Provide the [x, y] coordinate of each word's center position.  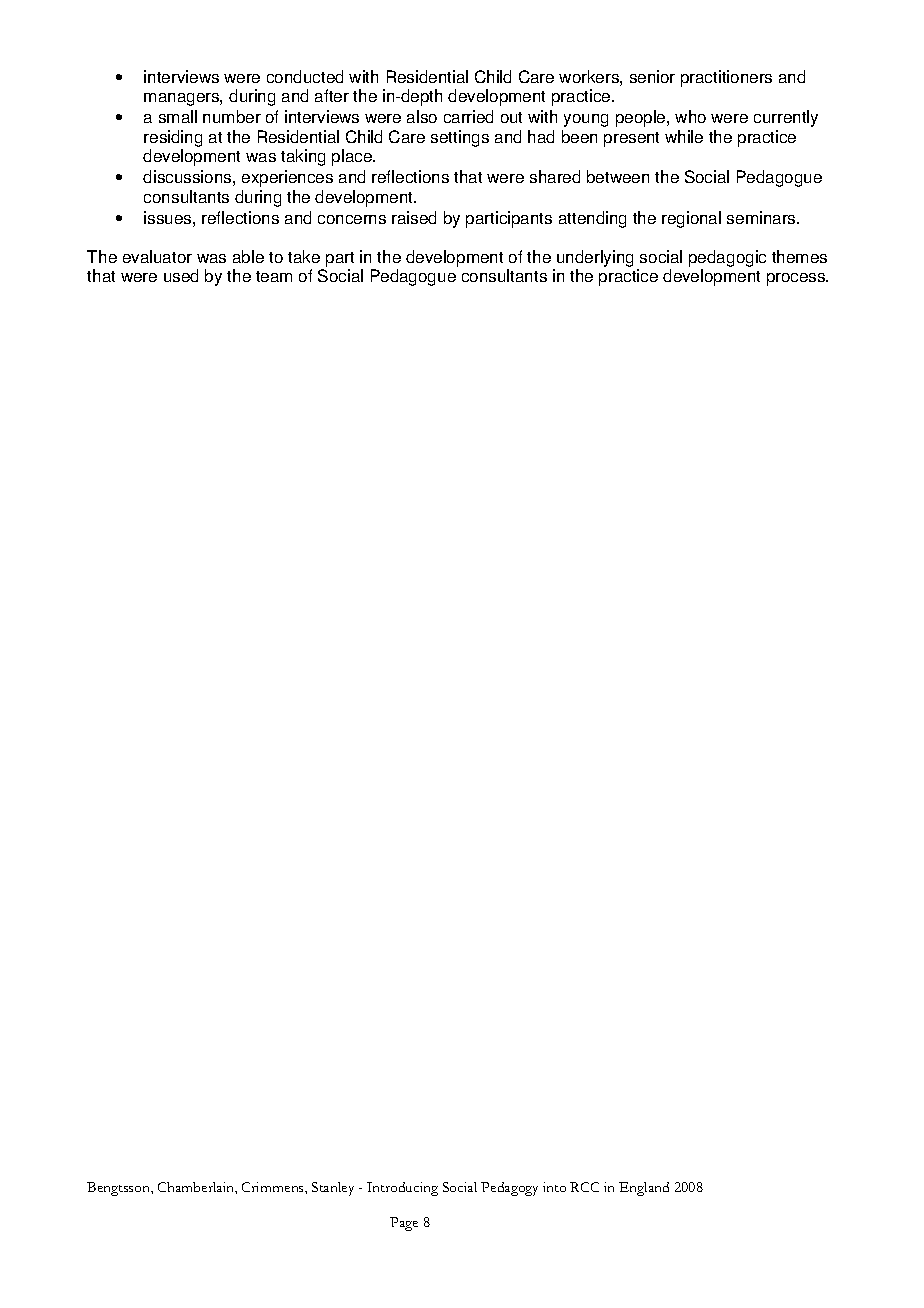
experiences [287, 178]
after [332, 95]
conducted [305, 76]
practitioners [726, 78]
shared [555, 176]
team [274, 276]
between [618, 176]
